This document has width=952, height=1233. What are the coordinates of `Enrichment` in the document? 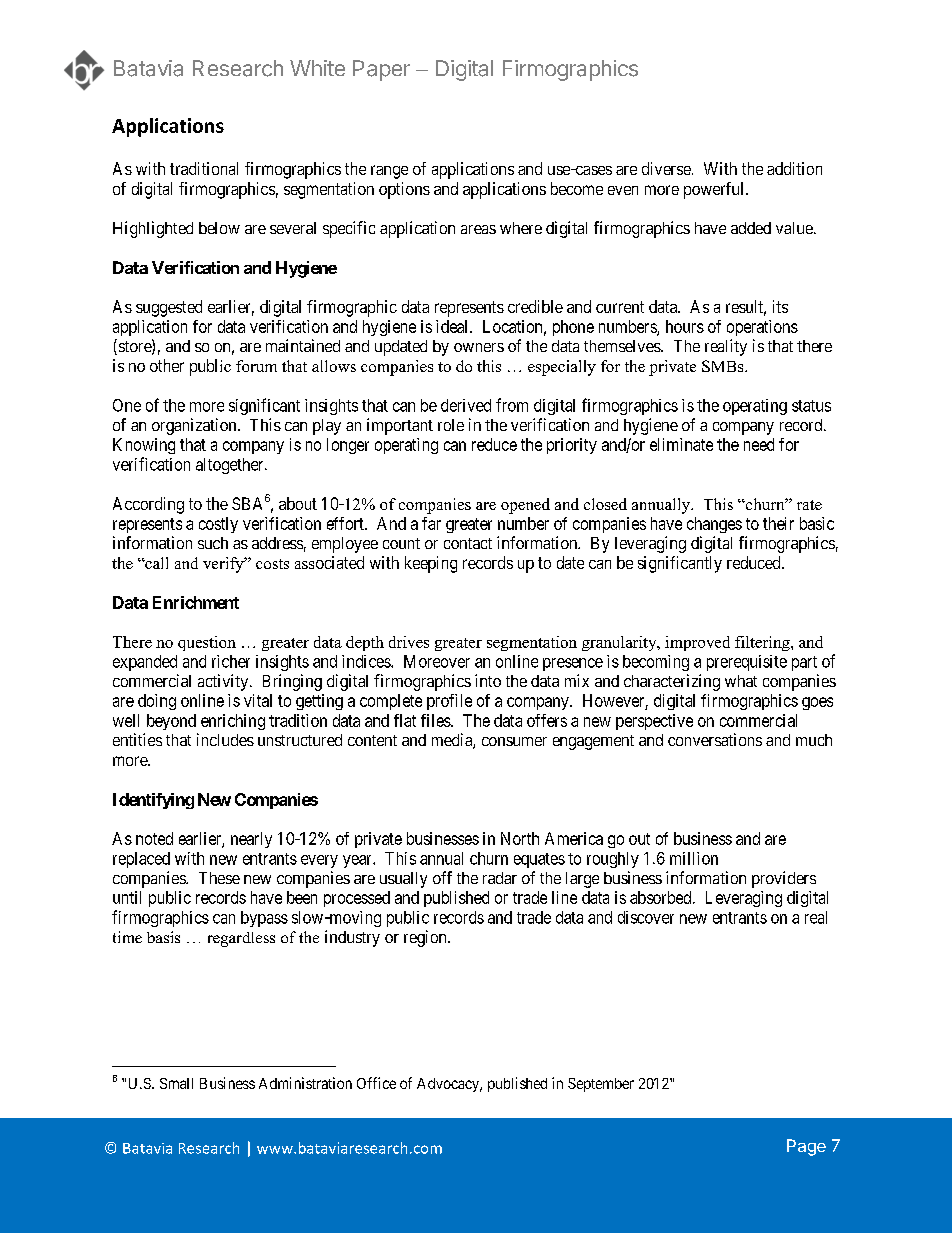 It's located at (196, 602).
